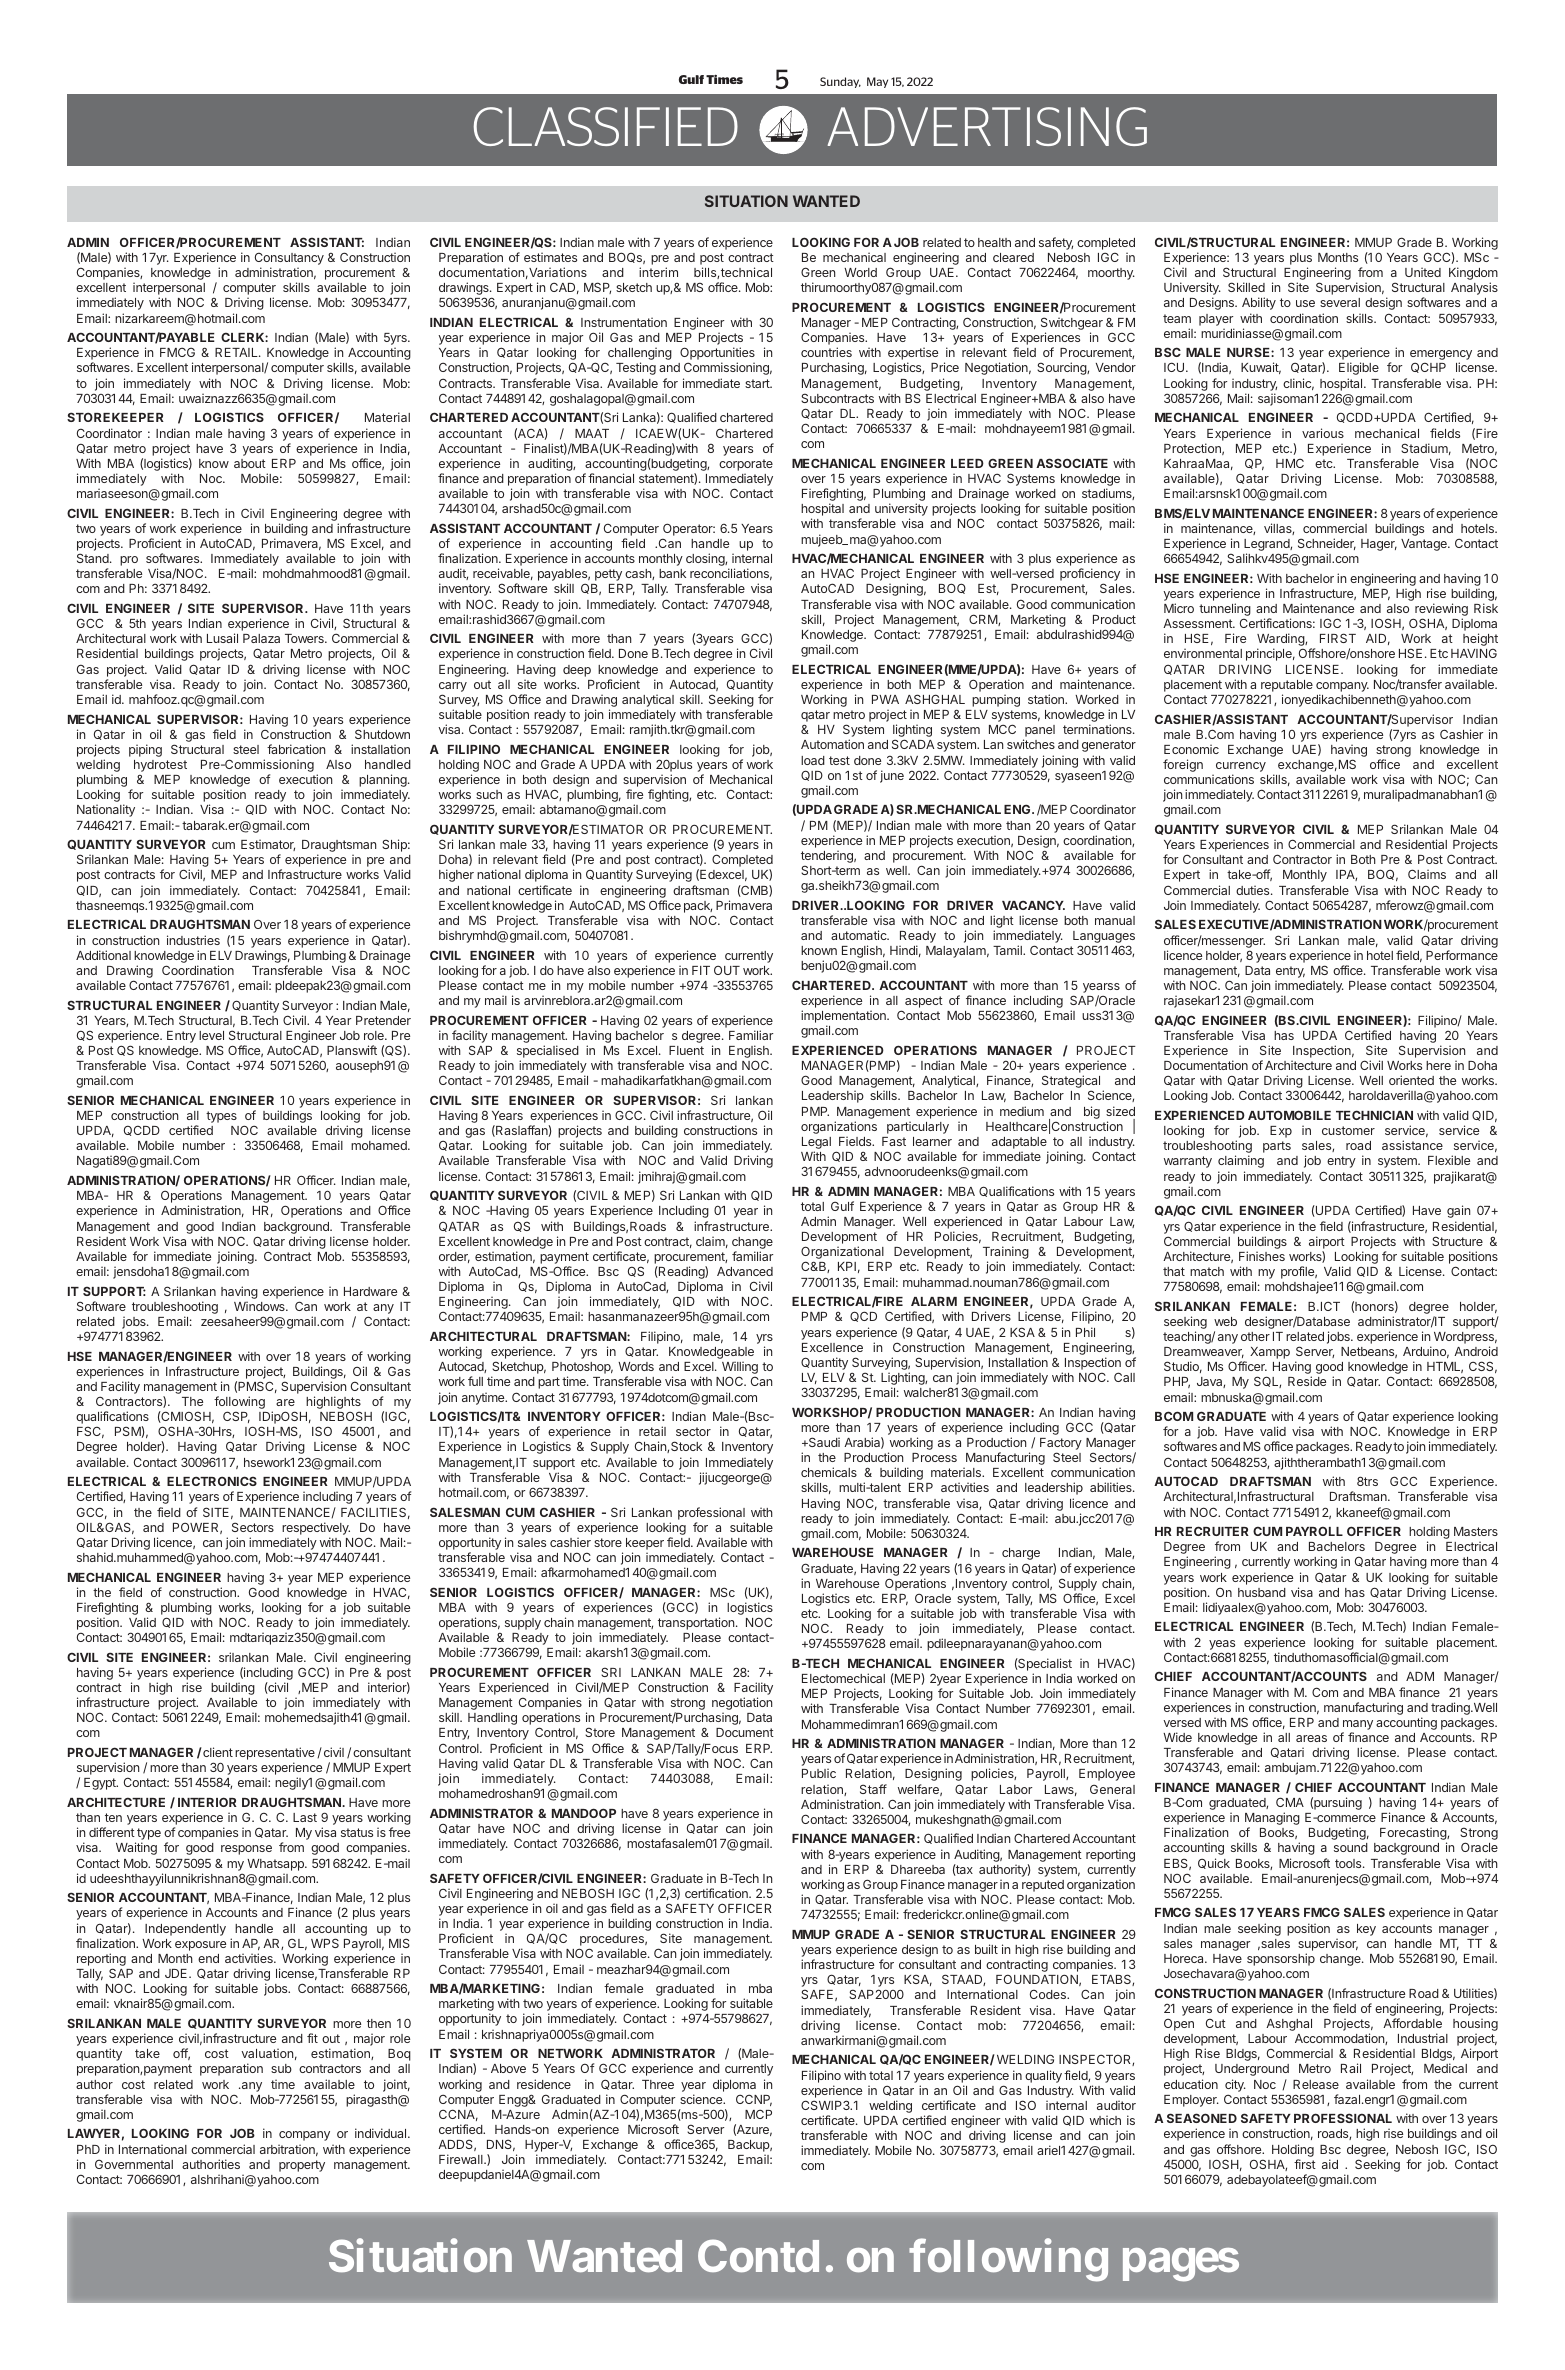  Describe the element at coordinates (816, 1144) in the screenshot. I see `Legal` at that location.
